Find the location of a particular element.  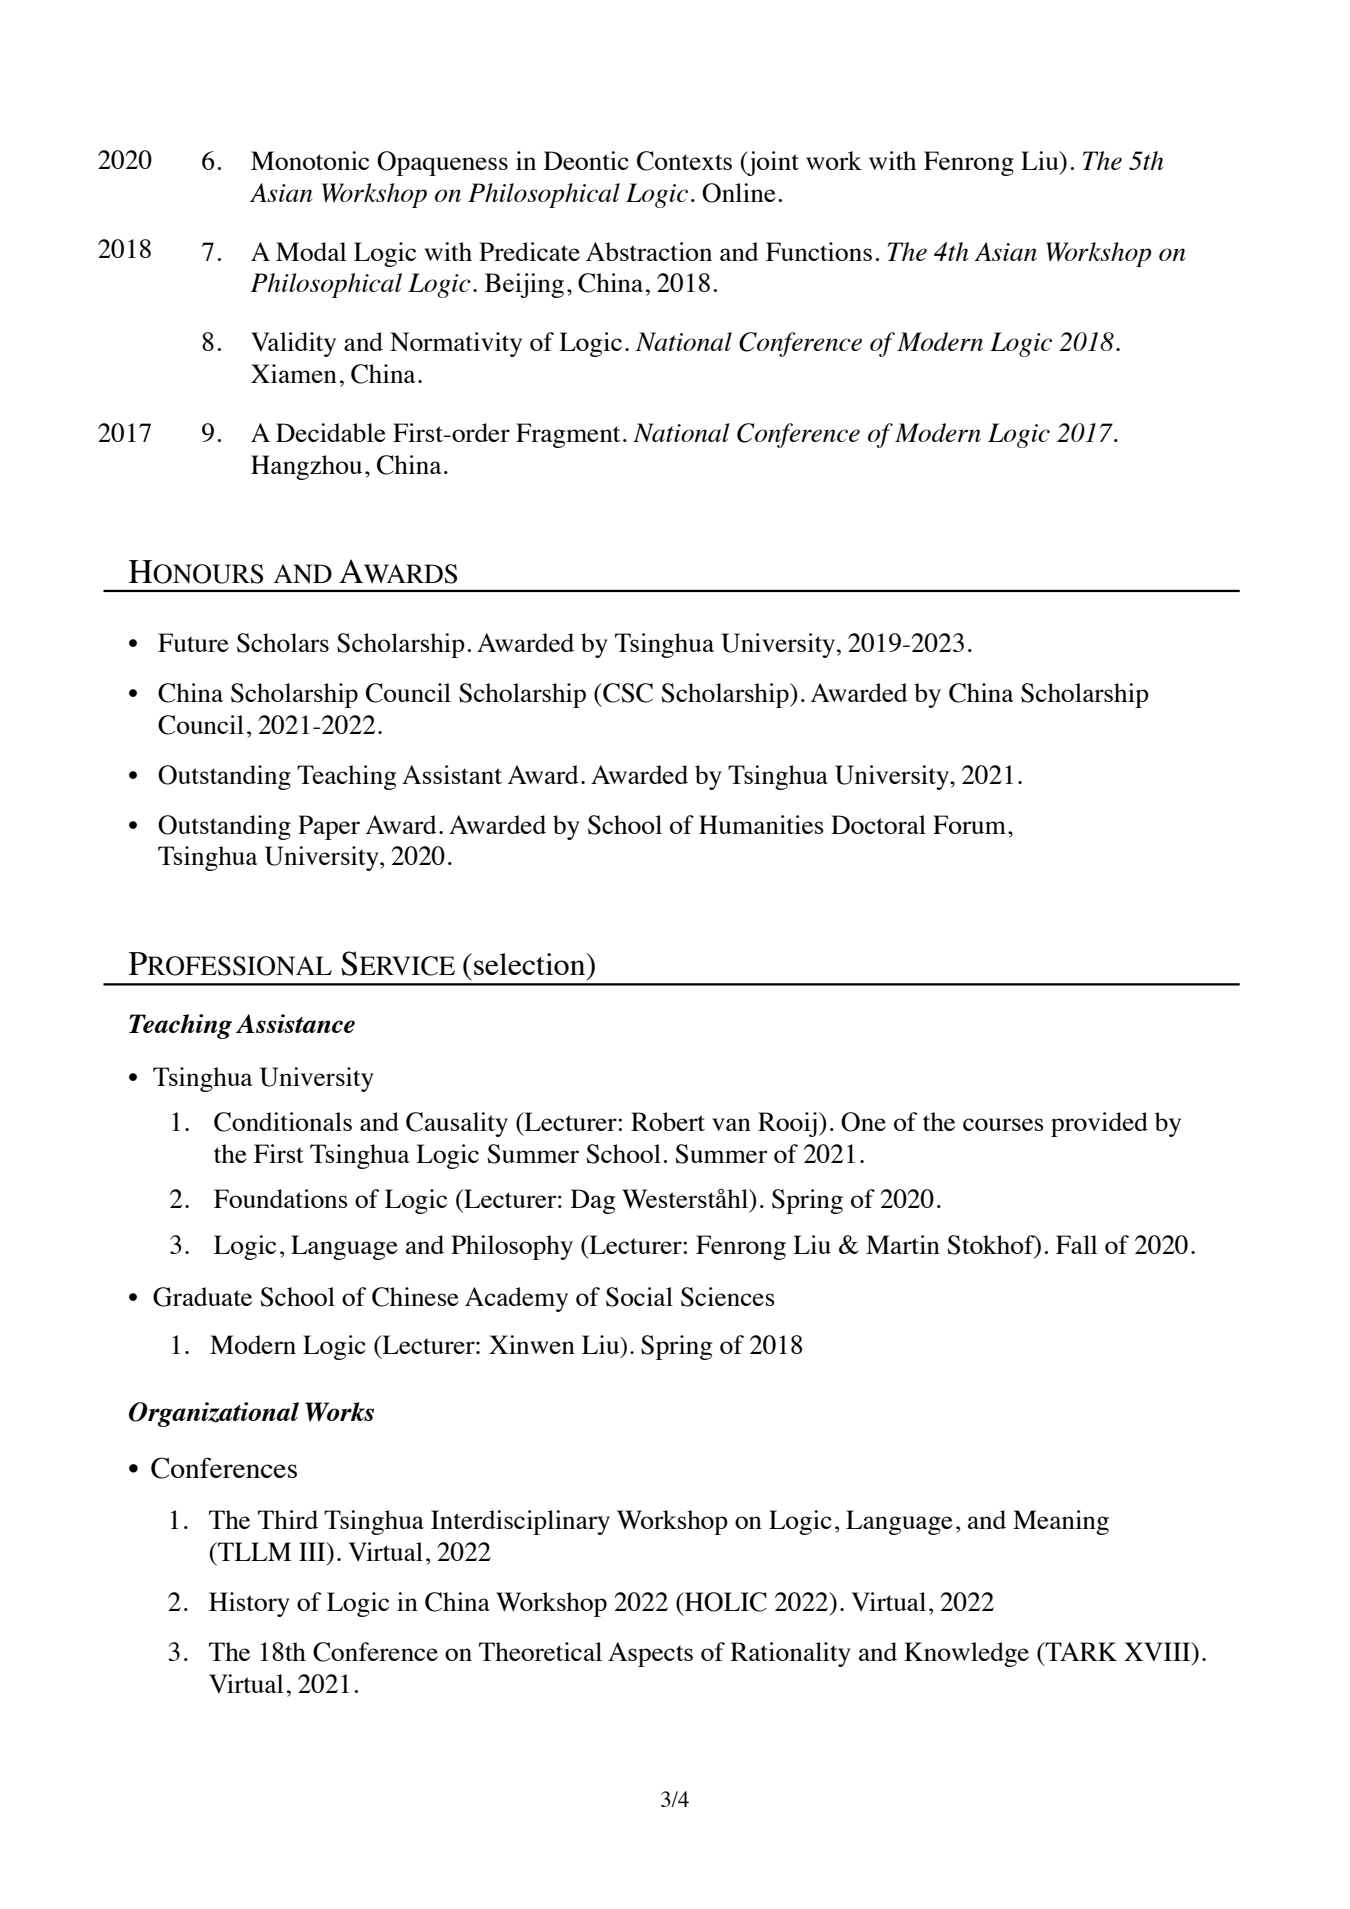

Contexts is located at coordinates (684, 161).
